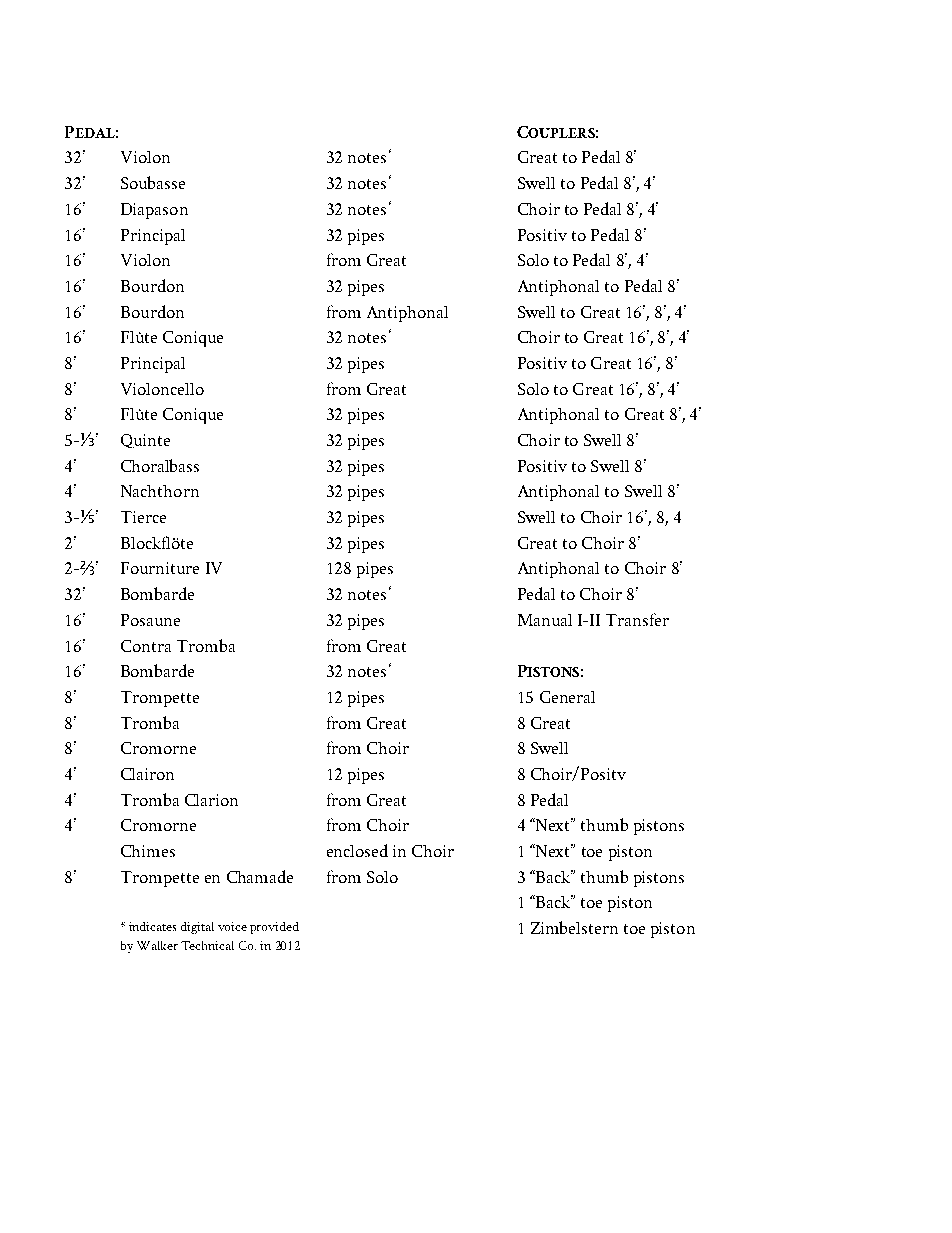 The height and width of the page is (1233, 952). I want to click on enclosed, so click(357, 850).
